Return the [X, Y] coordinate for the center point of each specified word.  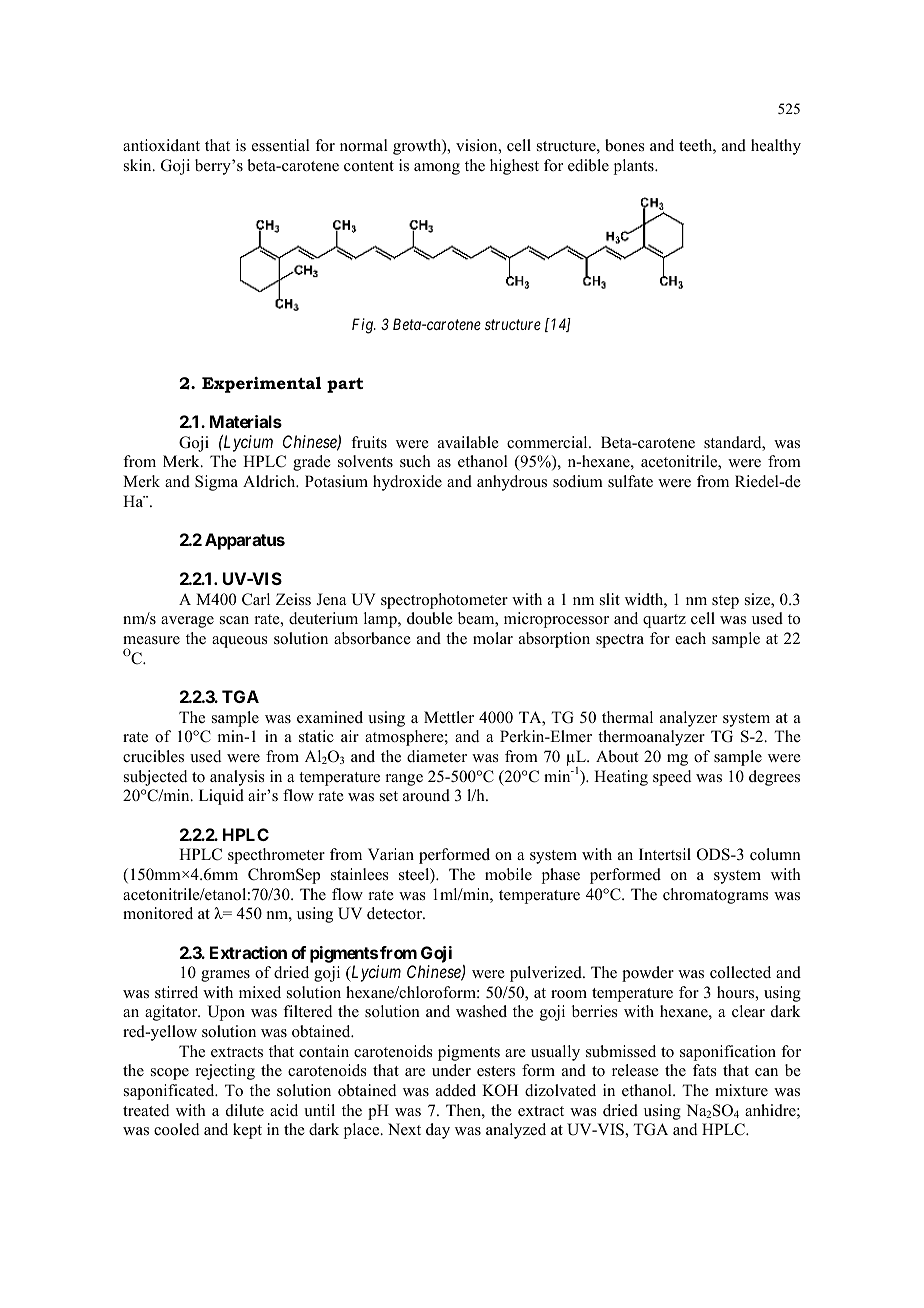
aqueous [240, 642]
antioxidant [161, 145]
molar [493, 638]
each [690, 638]
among [437, 169]
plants [635, 167]
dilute [245, 1110]
